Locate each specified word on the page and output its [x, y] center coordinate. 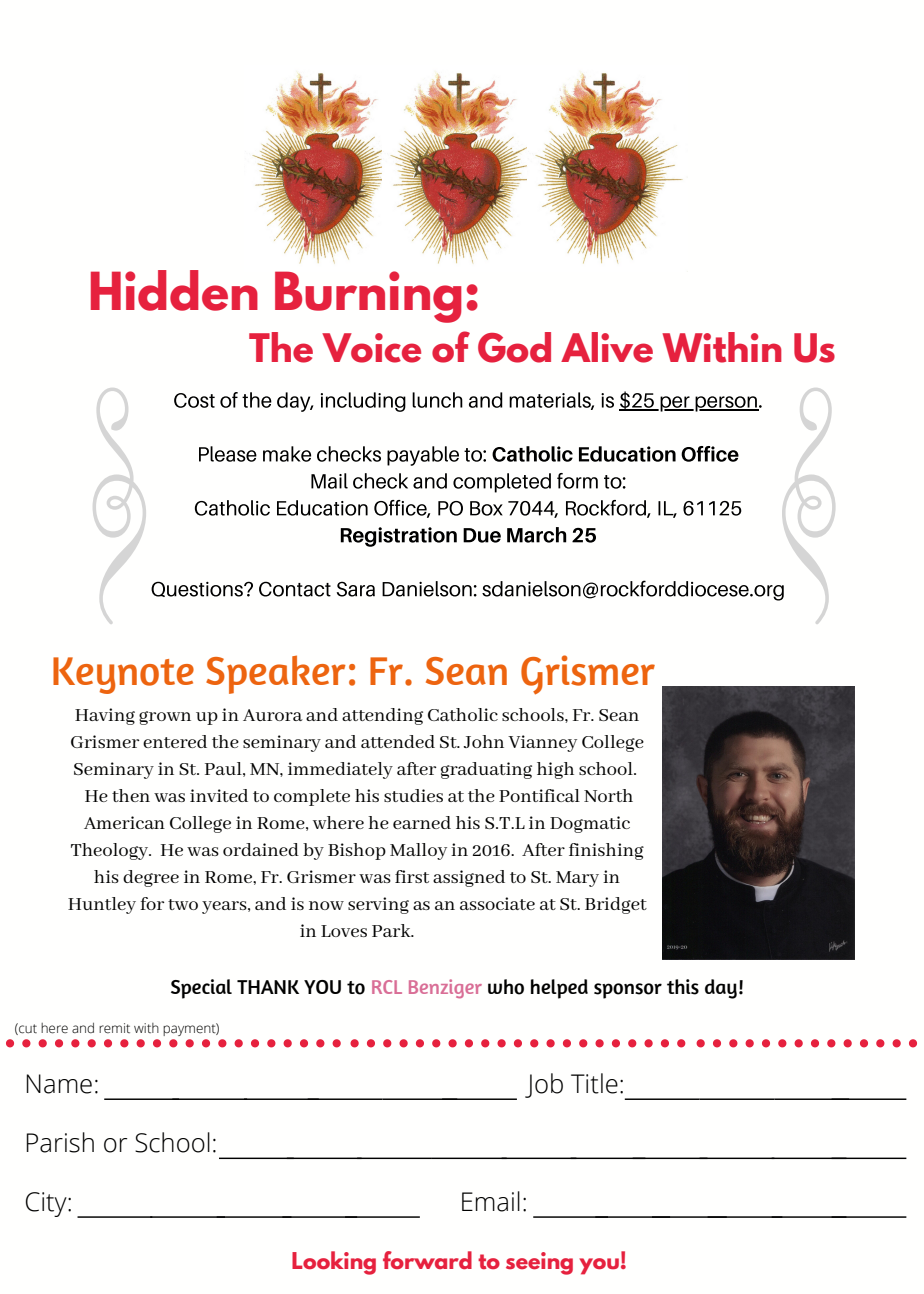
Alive [607, 347]
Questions [198, 589]
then [131, 795]
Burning [368, 297]
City [47, 1204]
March [536, 535]
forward [427, 1260]
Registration [399, 537]
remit [114, 1028]
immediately [340, 770]
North [608, 795]
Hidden [174, 290]
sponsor [628, 991]
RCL [387, 987]
